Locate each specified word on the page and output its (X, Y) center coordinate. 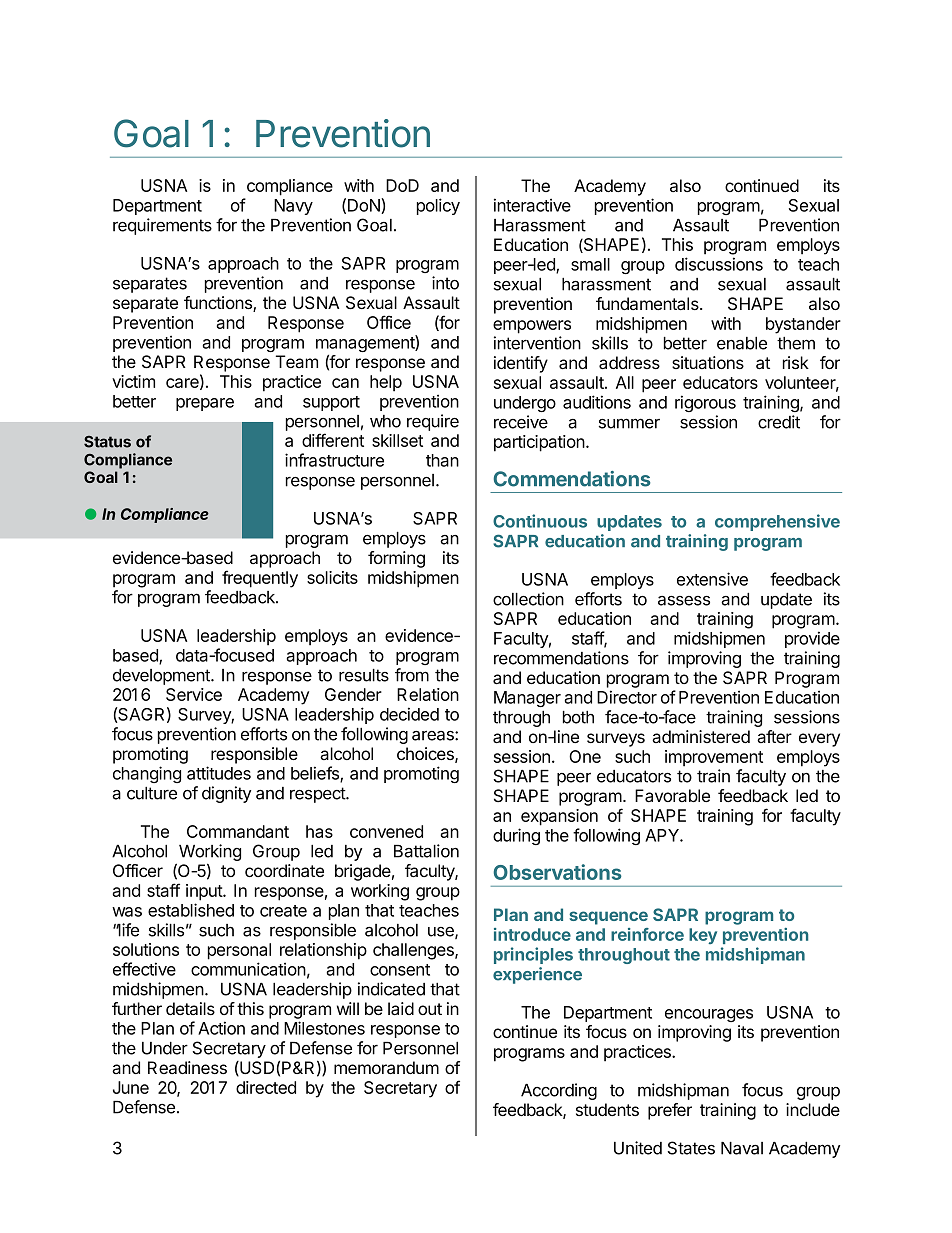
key (703, 936)
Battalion (426, 851)
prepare (205, 404)
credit (779, 422)
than (442, 460)
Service (194, 694)
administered (701, 736)
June (131, 1087)
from (412, 675)
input (205, 892)
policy (438, 206)
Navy (293, 207)
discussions (719, 264)
